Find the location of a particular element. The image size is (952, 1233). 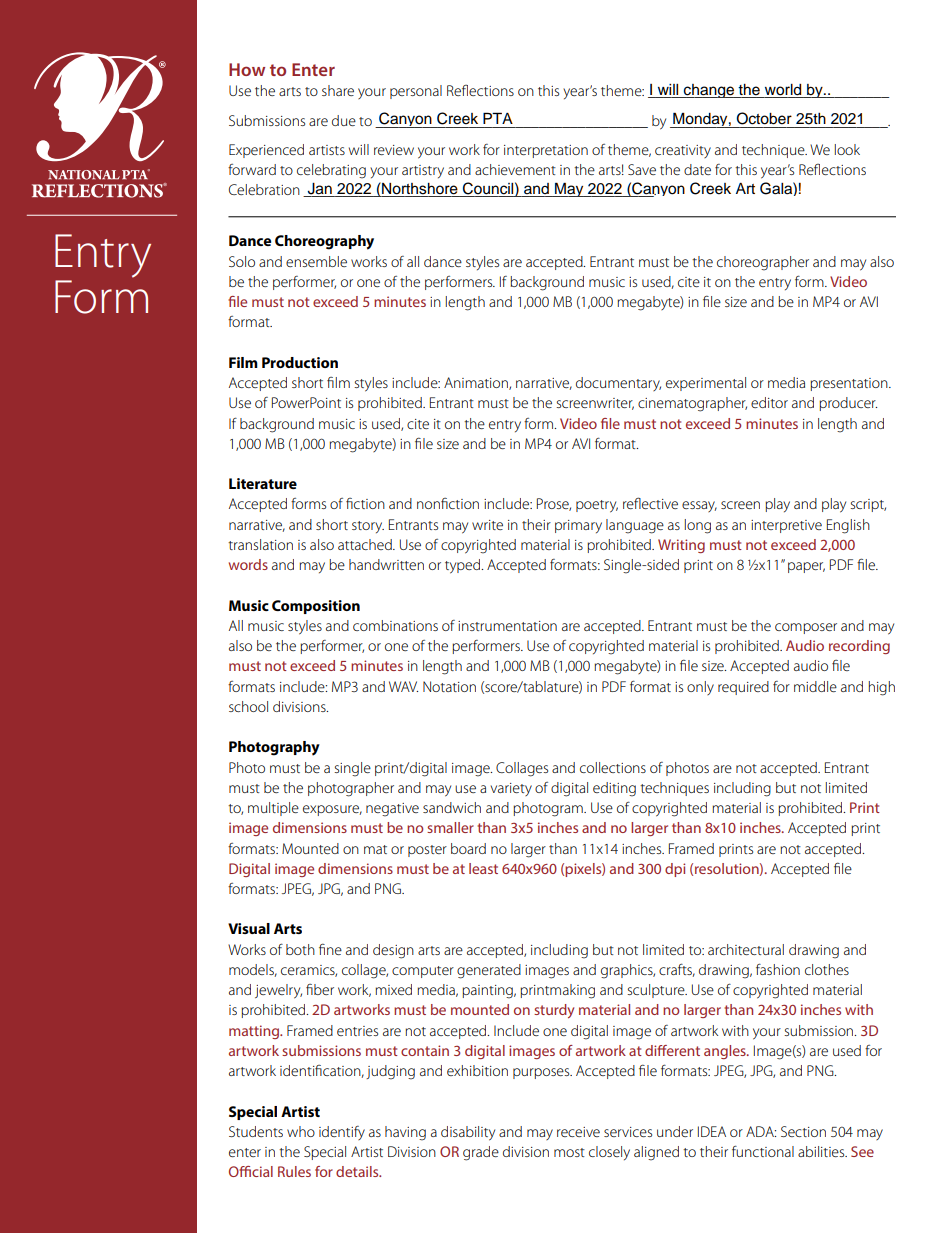

who is located at coordinates (301, 1131).
